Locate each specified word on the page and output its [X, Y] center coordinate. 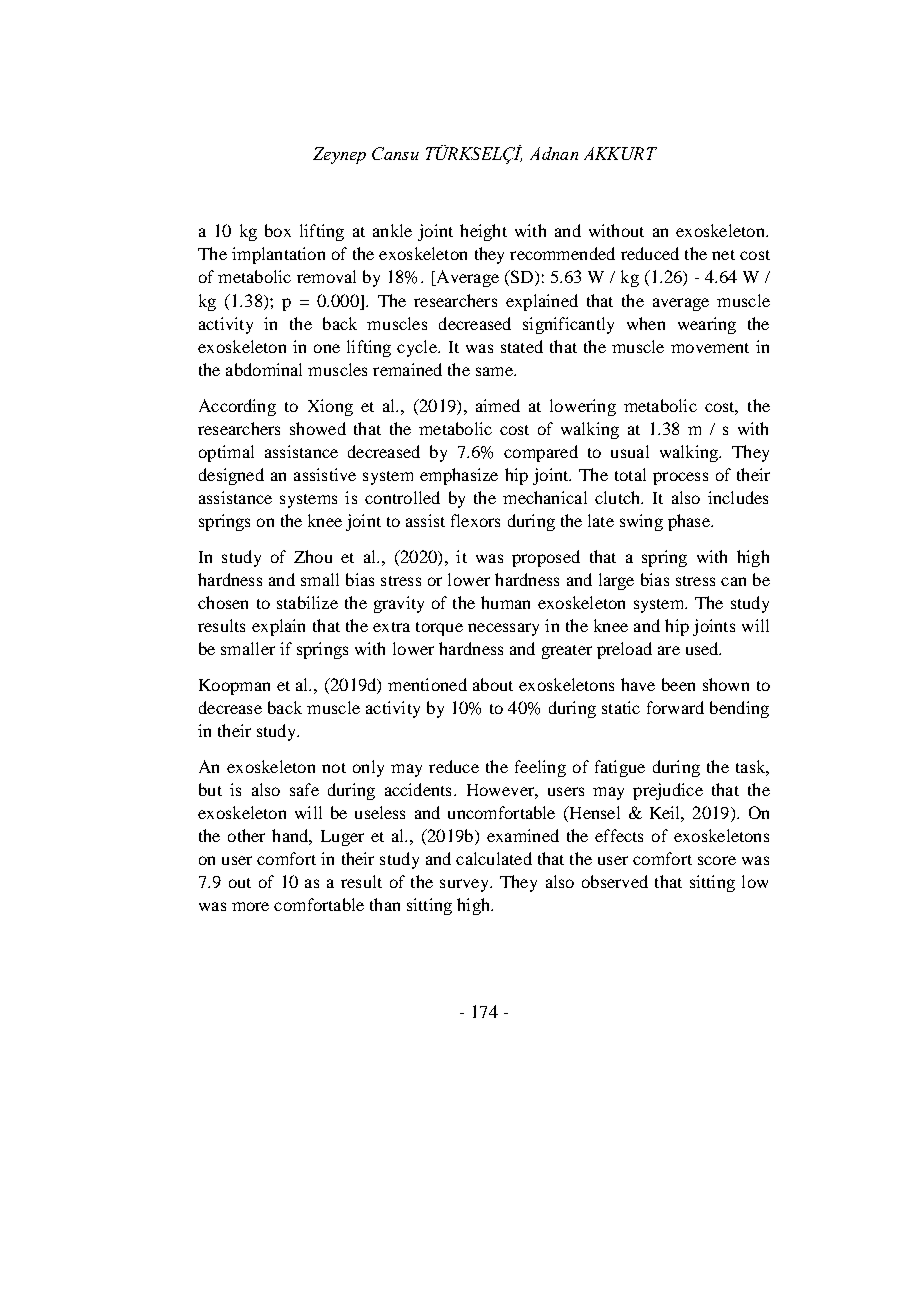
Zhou [313, 556]
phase [690, 522]
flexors [475, 520]
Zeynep [339, 155]
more [250, 906]
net [723, 255]
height [483, 232]
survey [465, 885]
